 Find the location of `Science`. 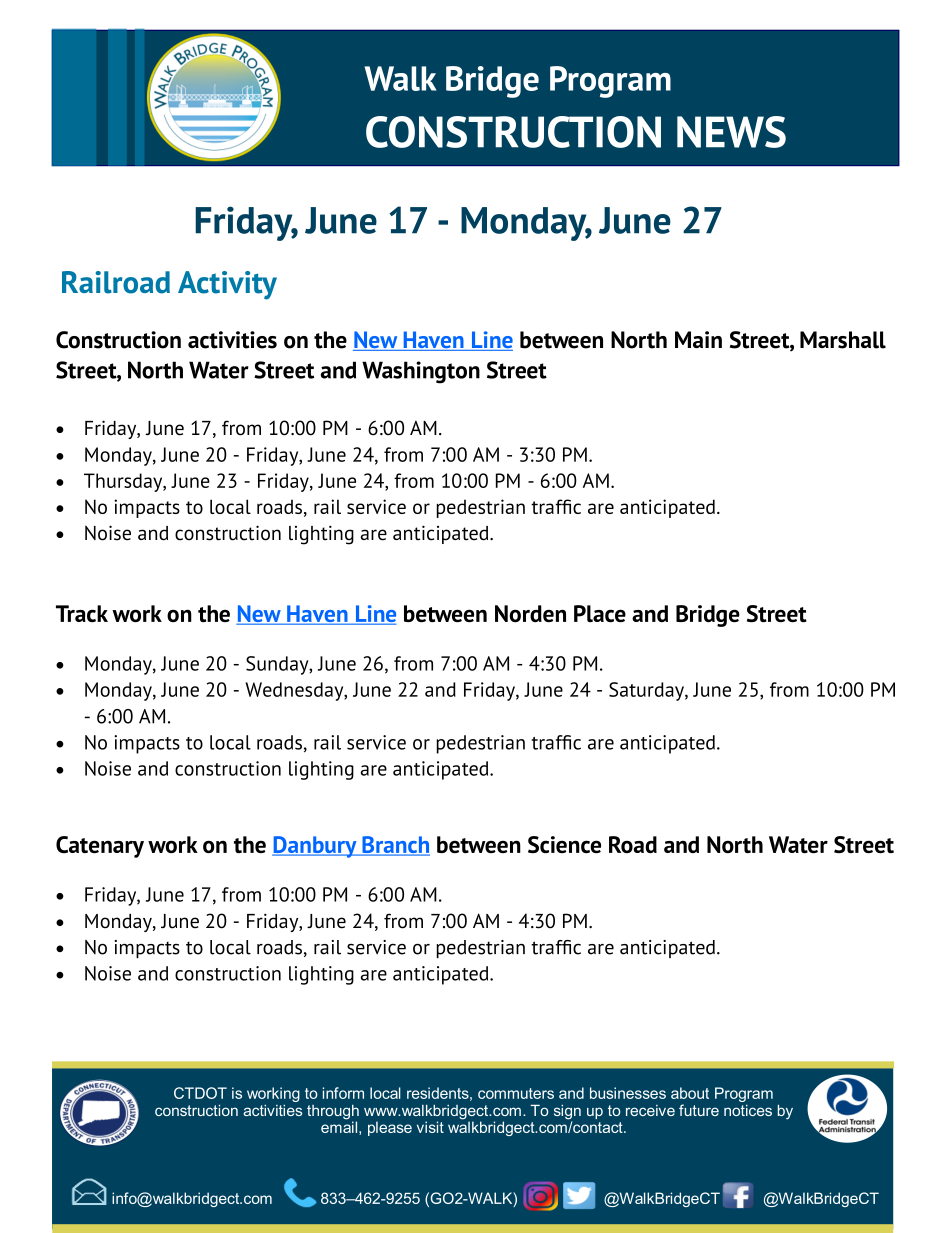

Science is located at coordinates (564, 844).
